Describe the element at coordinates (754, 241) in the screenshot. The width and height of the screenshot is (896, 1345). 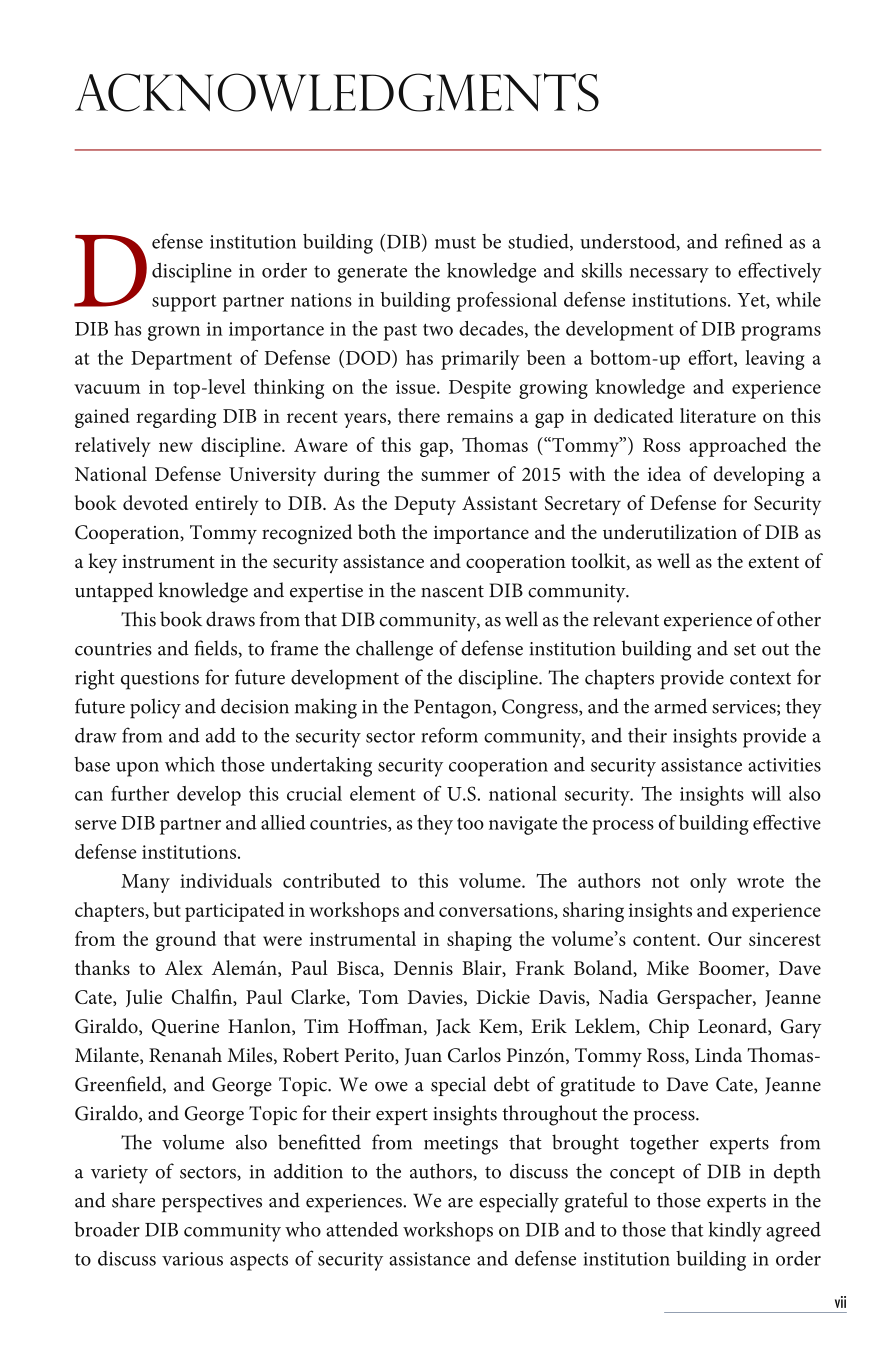
I see `refined` at that location.
